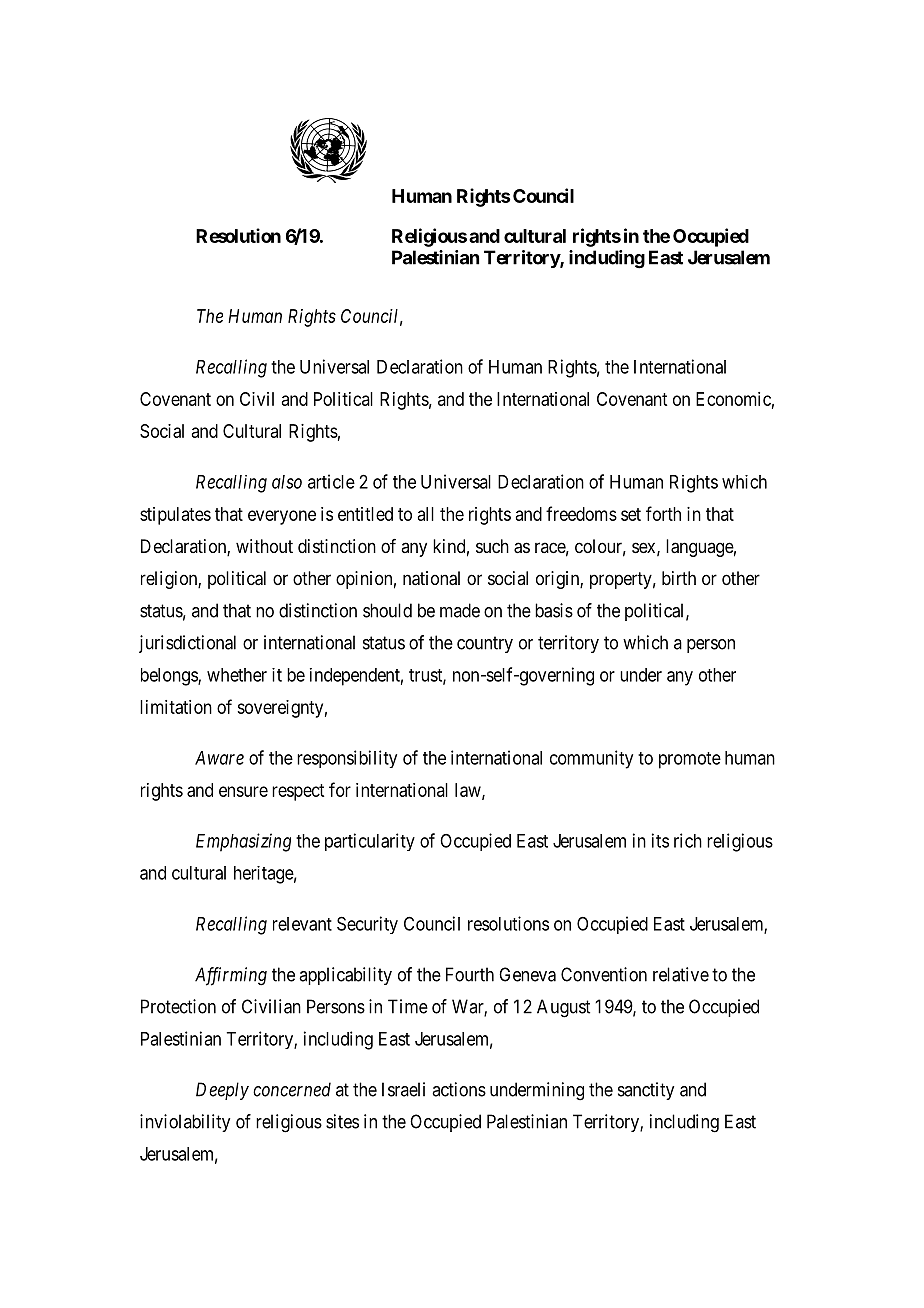  What do you see at coordinates (631, 514) in the screenshot?
I see `set` at bounding box center [631, 514].
